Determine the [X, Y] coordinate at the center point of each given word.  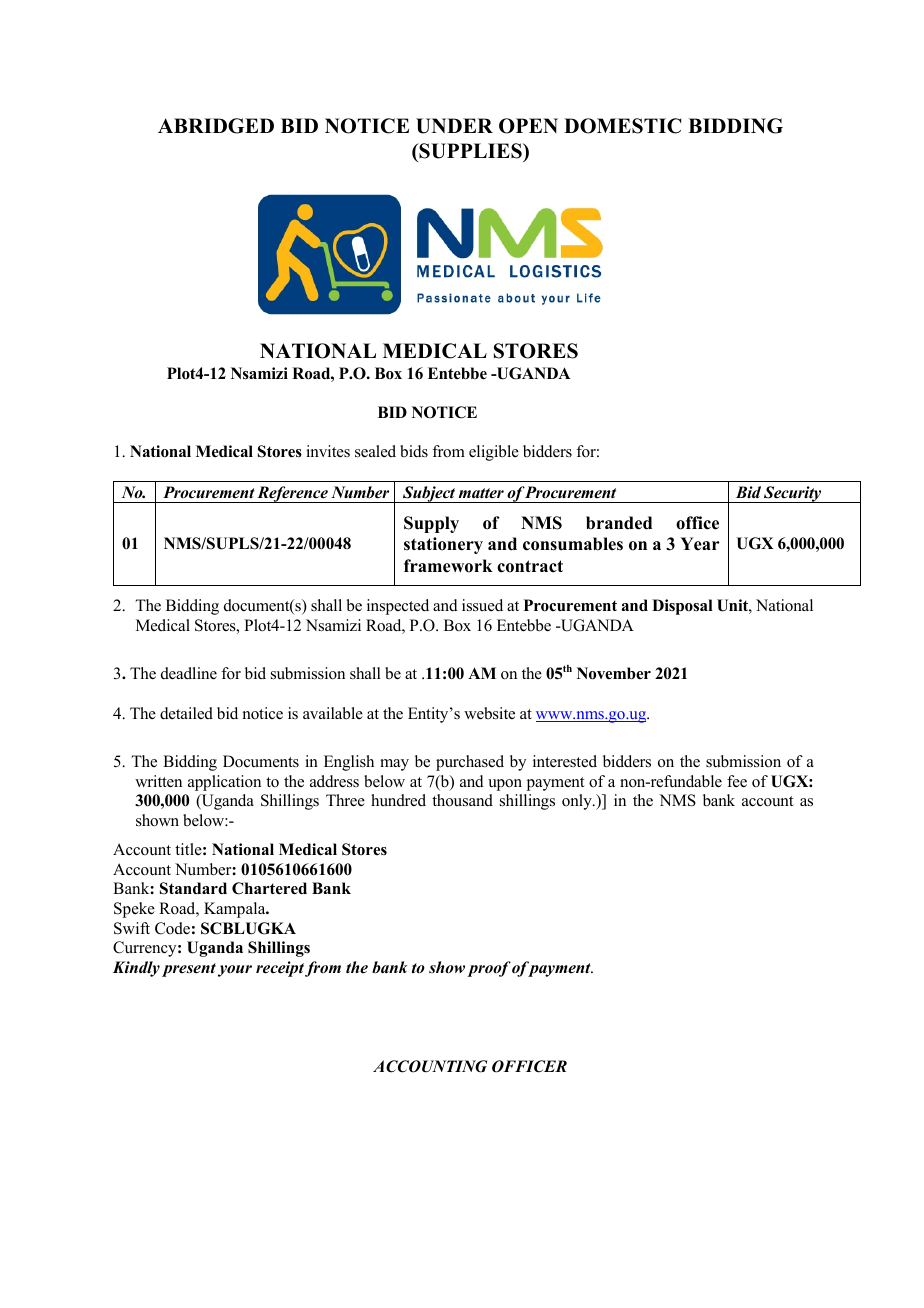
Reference [293, 494]
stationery [443, 545]
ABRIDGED [216, 126]
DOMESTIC [622, 126]
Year [700, 544]
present [189, 970]
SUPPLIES [470, 151]
